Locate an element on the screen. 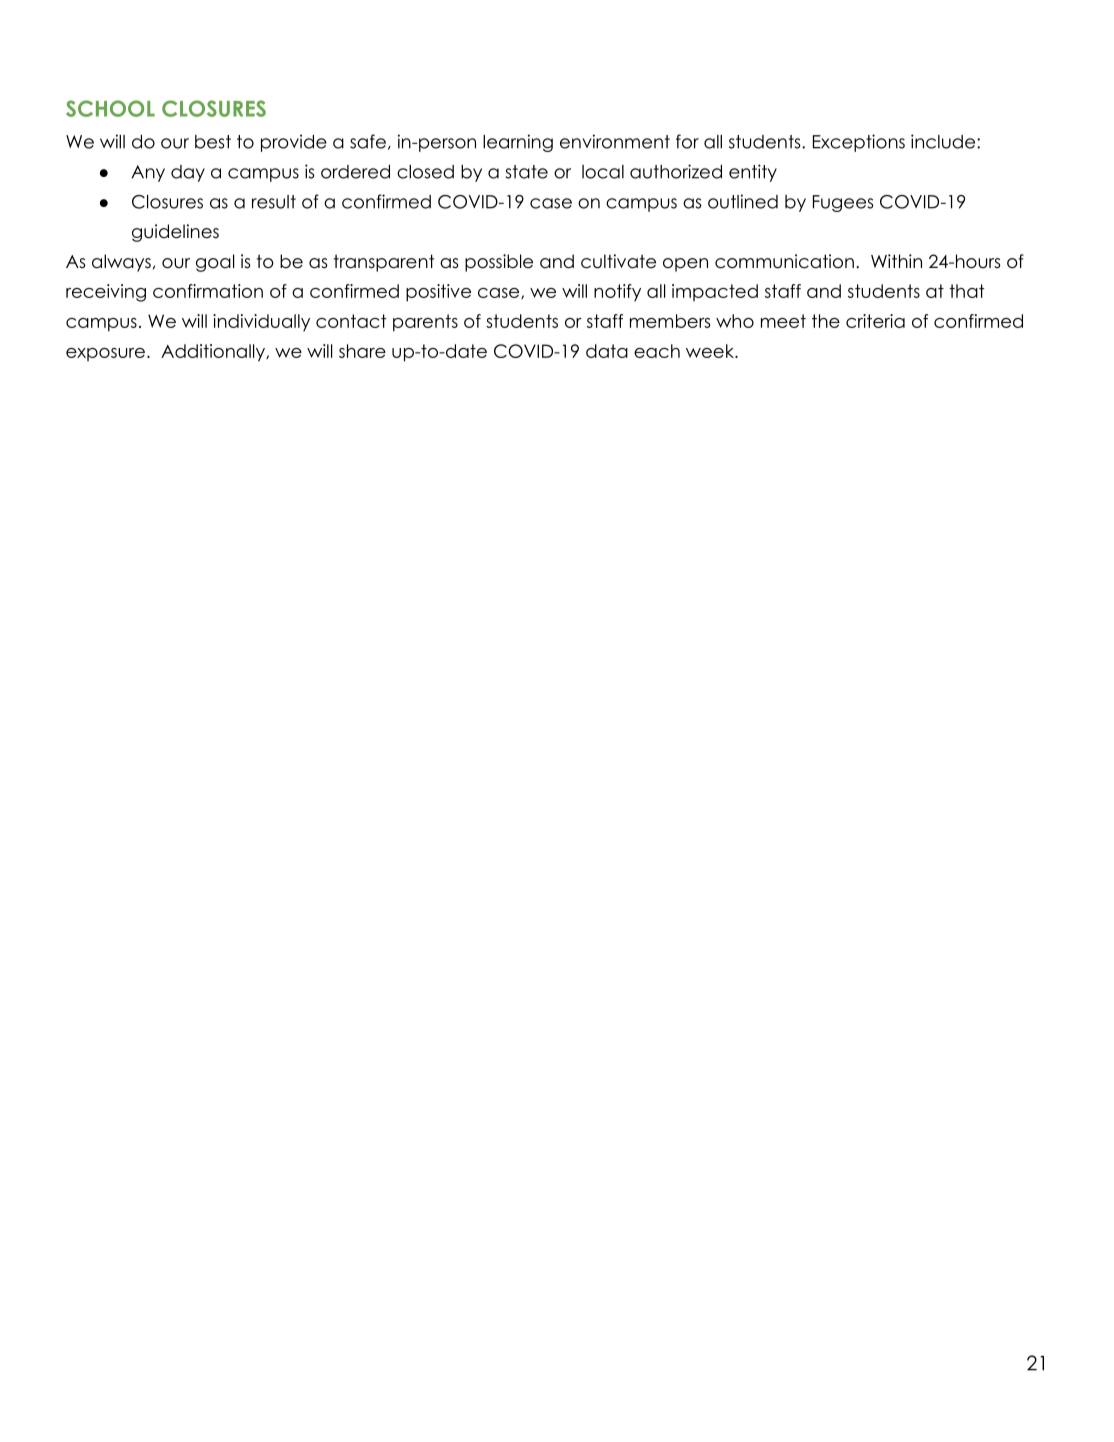 The height and width of the screenshot is (1442, 1114). SCHOOL is located at coordinates (110, 108).
